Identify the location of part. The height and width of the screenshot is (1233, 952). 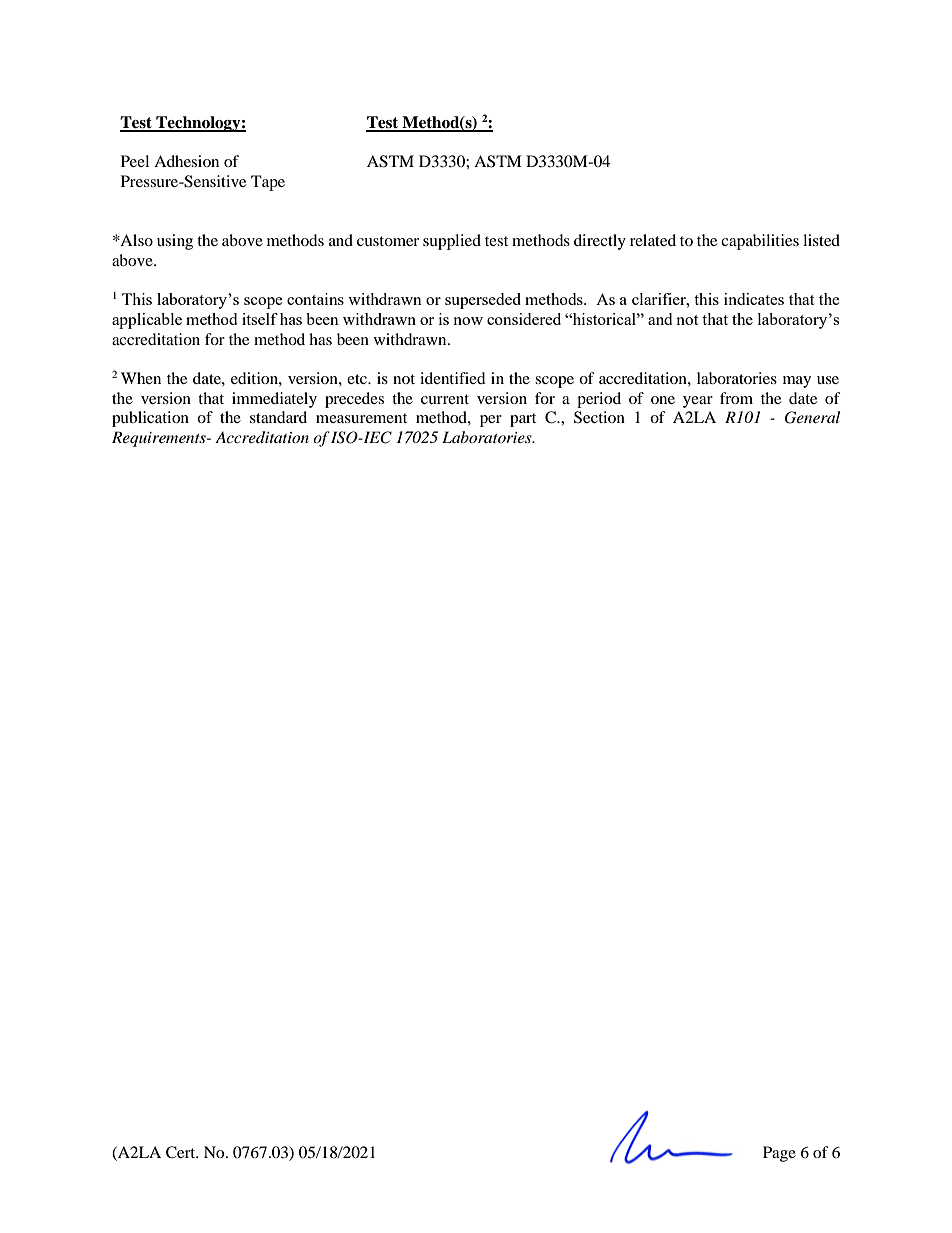
(523, 420).
